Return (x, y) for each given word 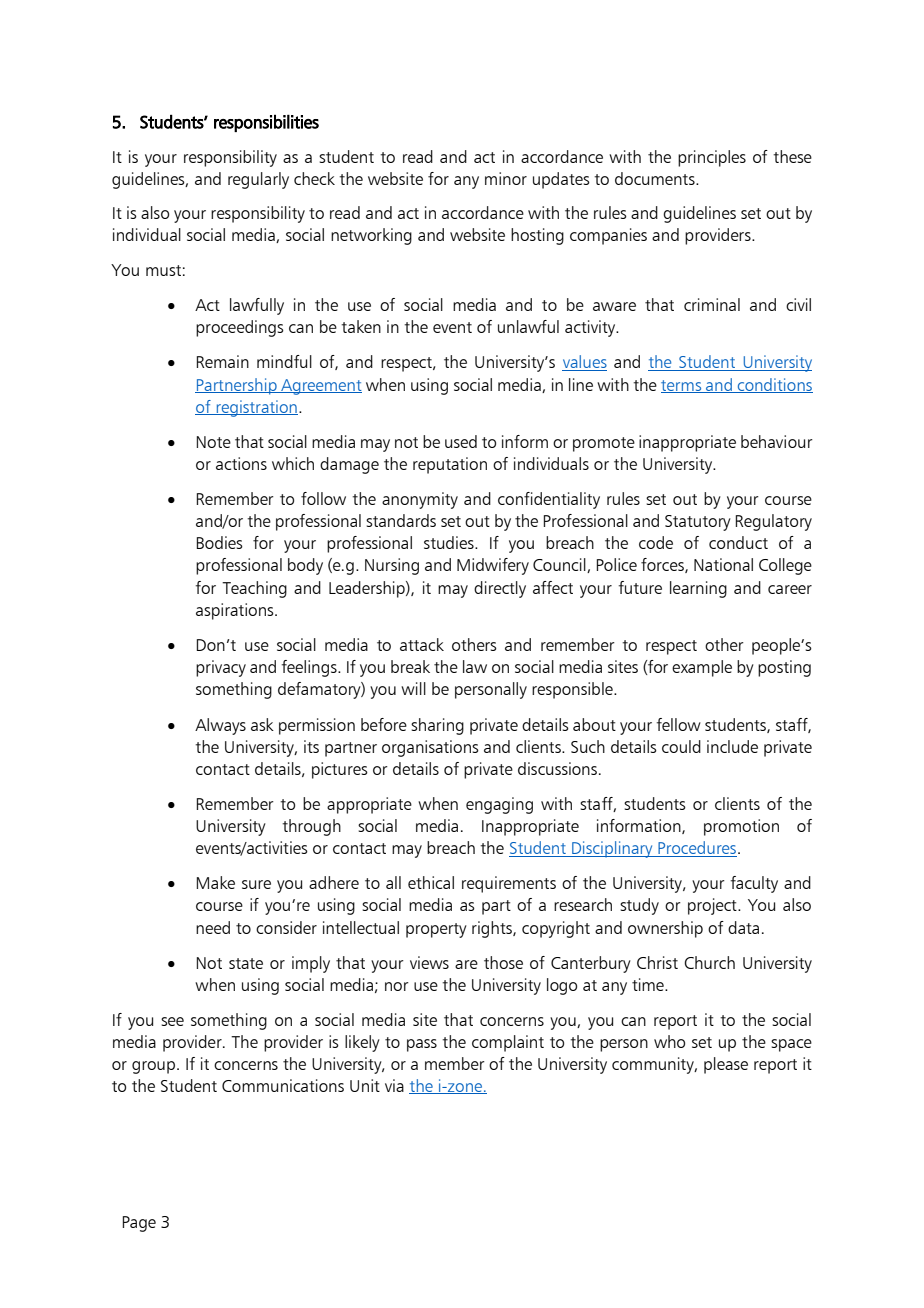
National (723, 564)
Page (139, 1224)
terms (682, 386)
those (503, 962)
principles (712, 158)
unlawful (528, 326)
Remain (222, 361)
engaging (499, 805)
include (732, 746)
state (246, 963)
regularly (258, 180)
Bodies (219, 542)
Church (709, 962)
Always (220, 726)
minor (506, 178)
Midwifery (493, 566)
